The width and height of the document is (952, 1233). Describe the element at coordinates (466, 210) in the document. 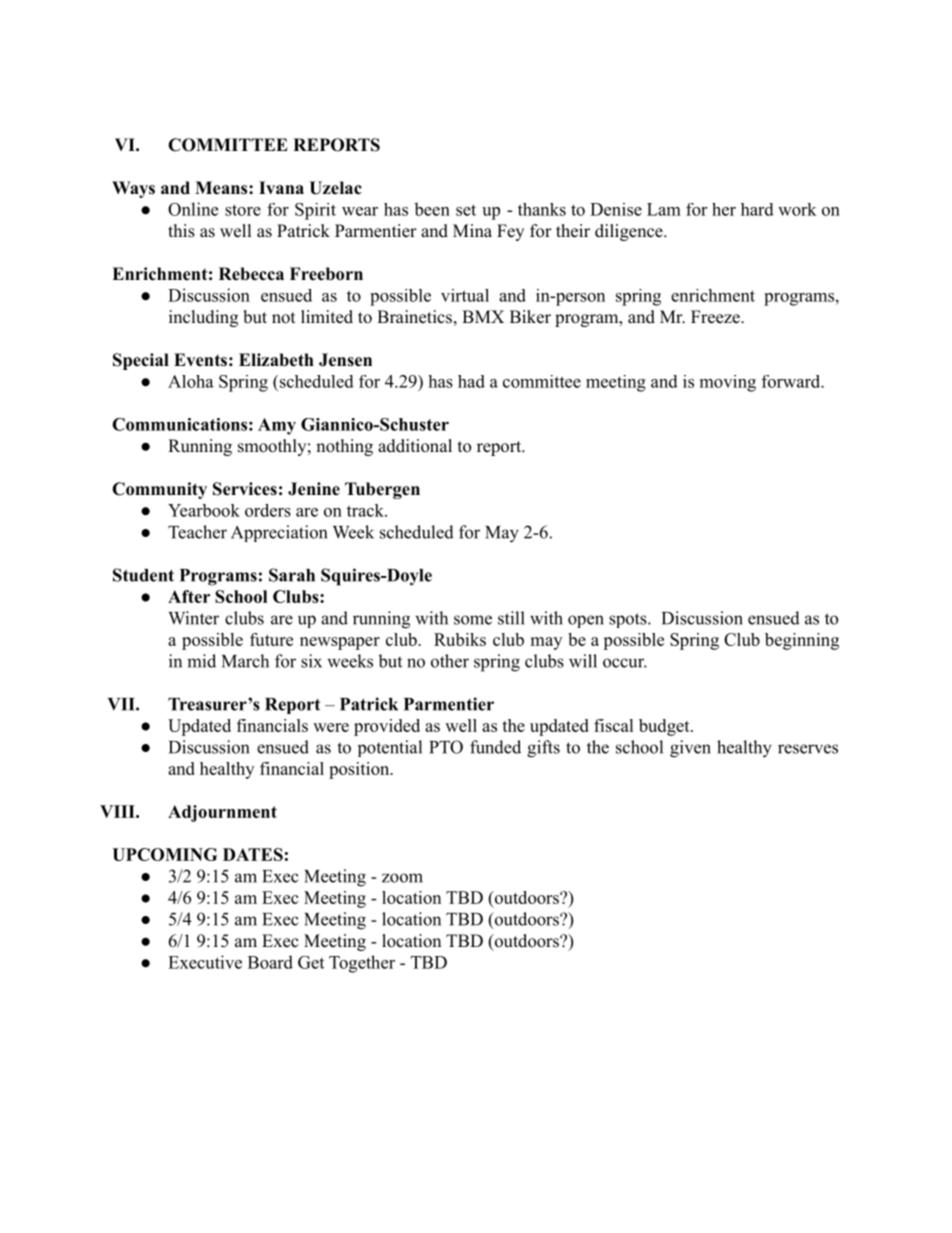

I see `set` at that location.
